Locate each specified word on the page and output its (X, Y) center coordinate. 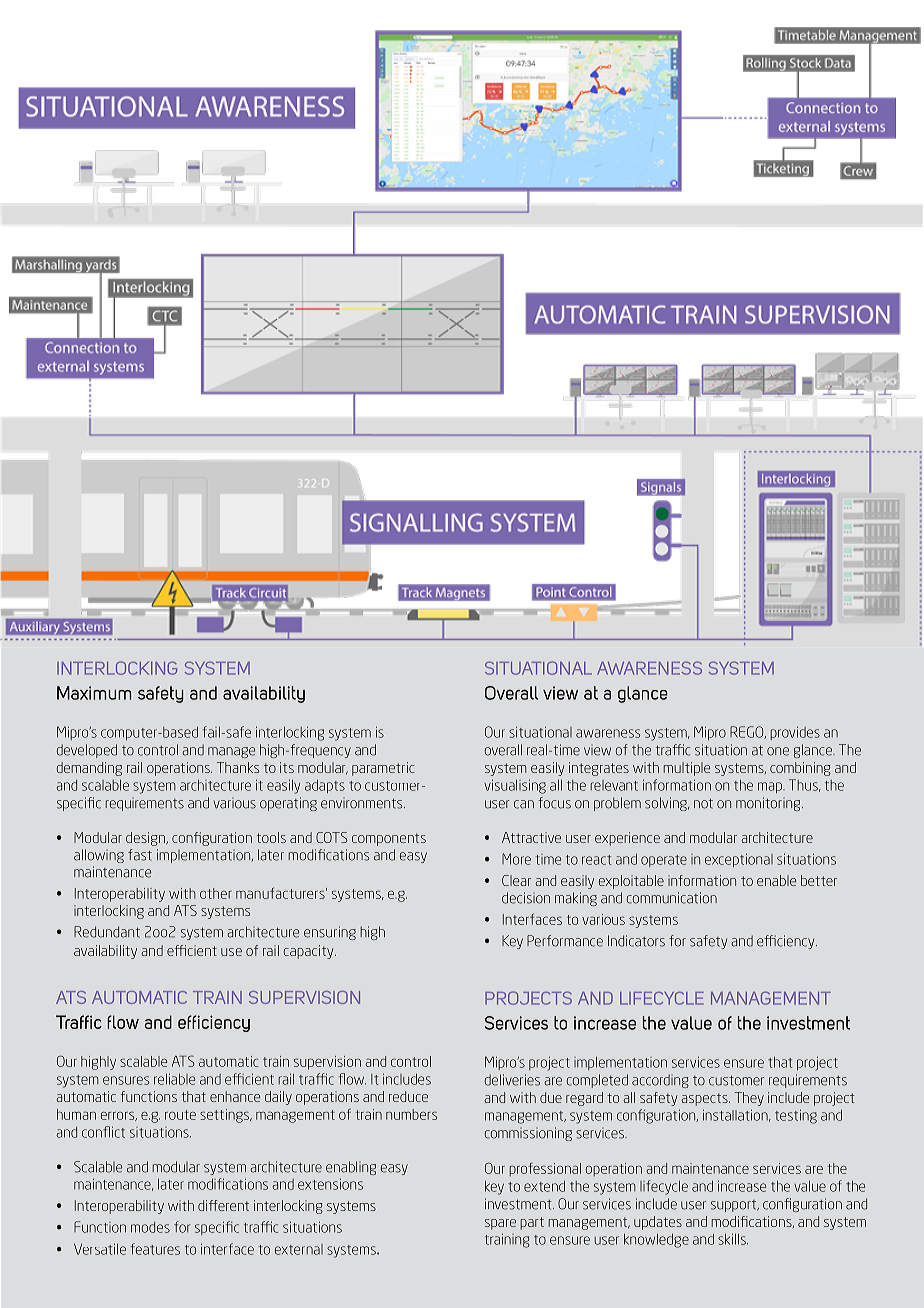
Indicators (636, 941)
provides (795, 733)
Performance (565, 941)
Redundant (107, 932)
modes (150, 1227)
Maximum (94, 693)
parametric (383, 769)
